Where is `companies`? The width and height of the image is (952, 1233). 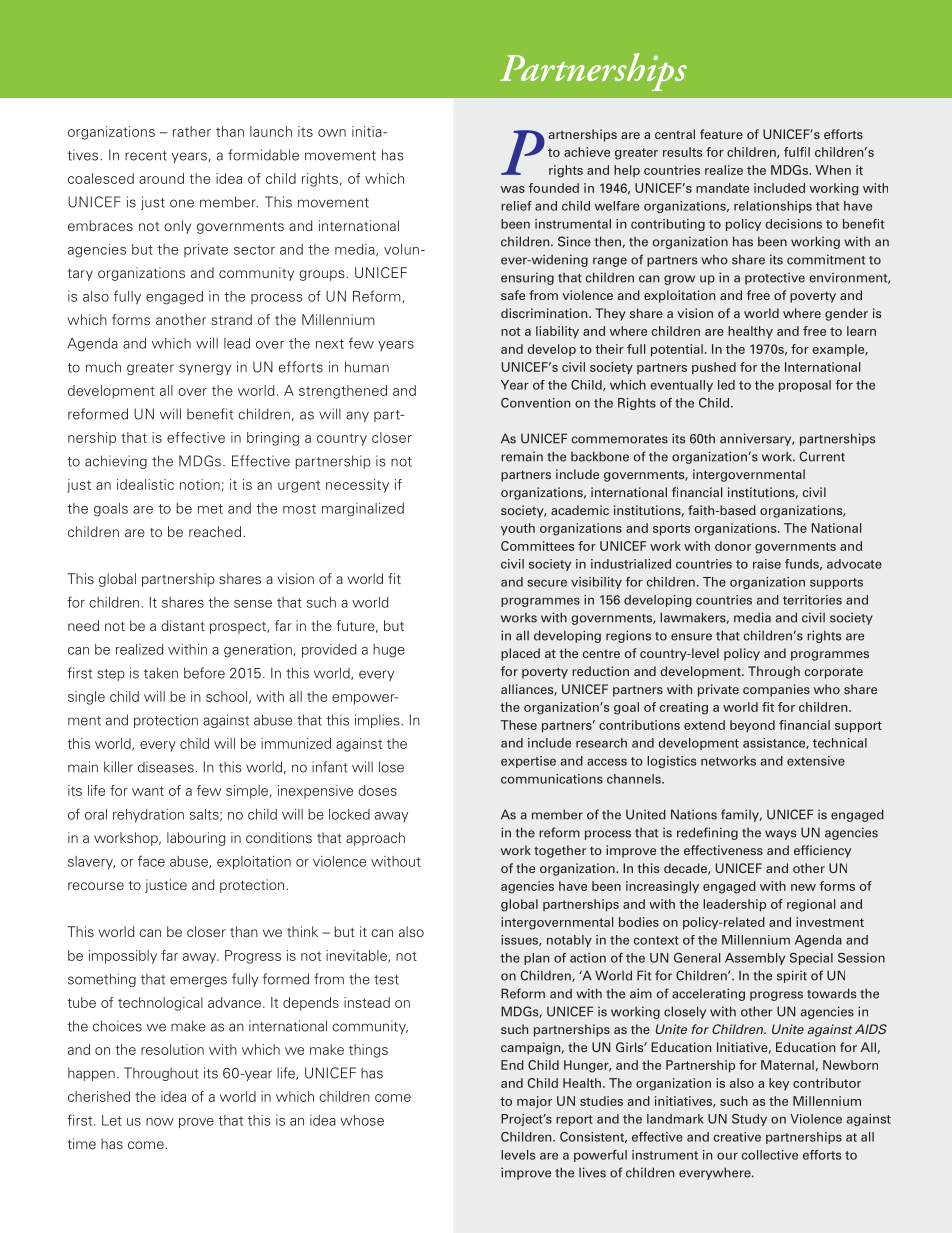 companies is located at coordinates (776, 690).
